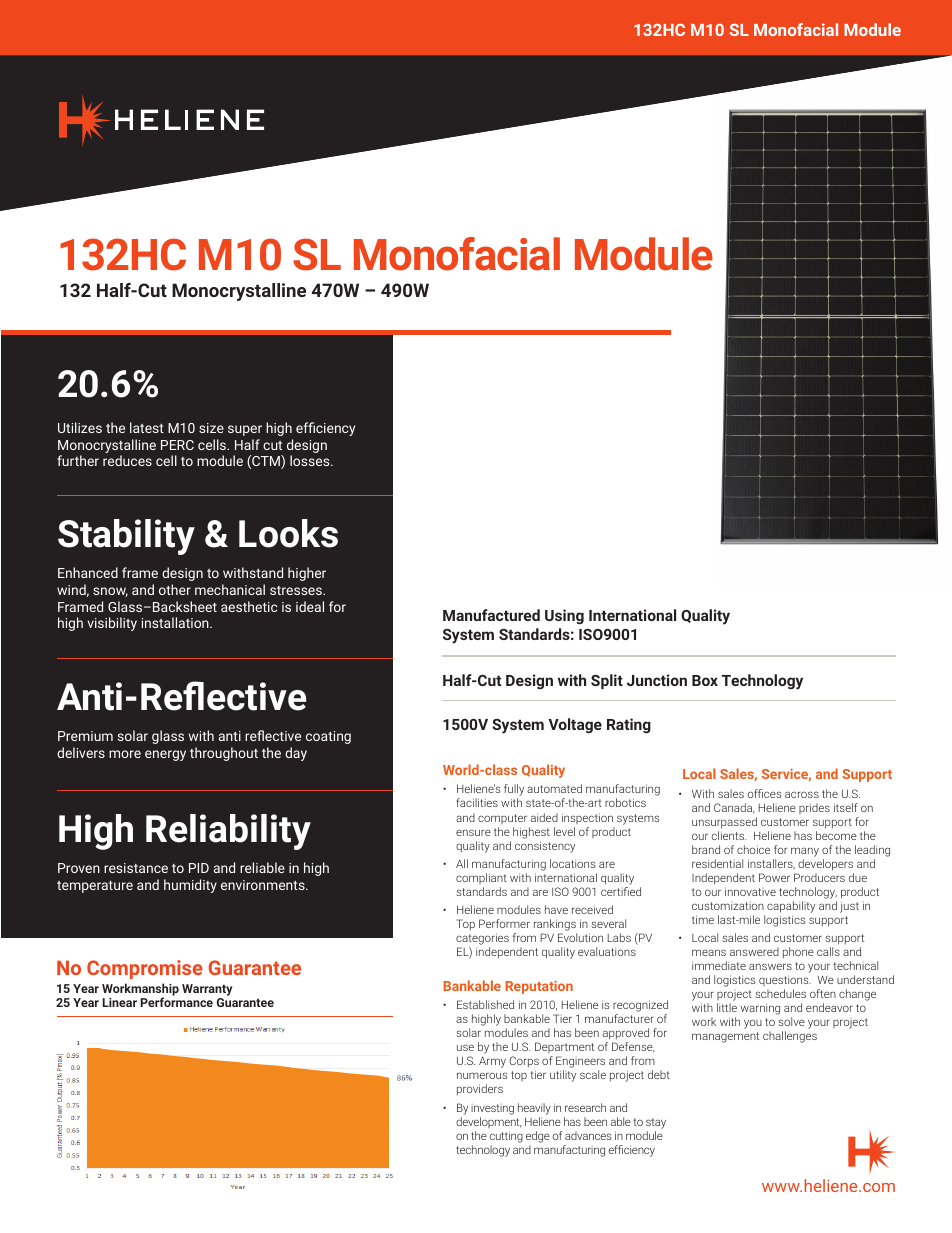  I want to click on across, so click(802, 794).
